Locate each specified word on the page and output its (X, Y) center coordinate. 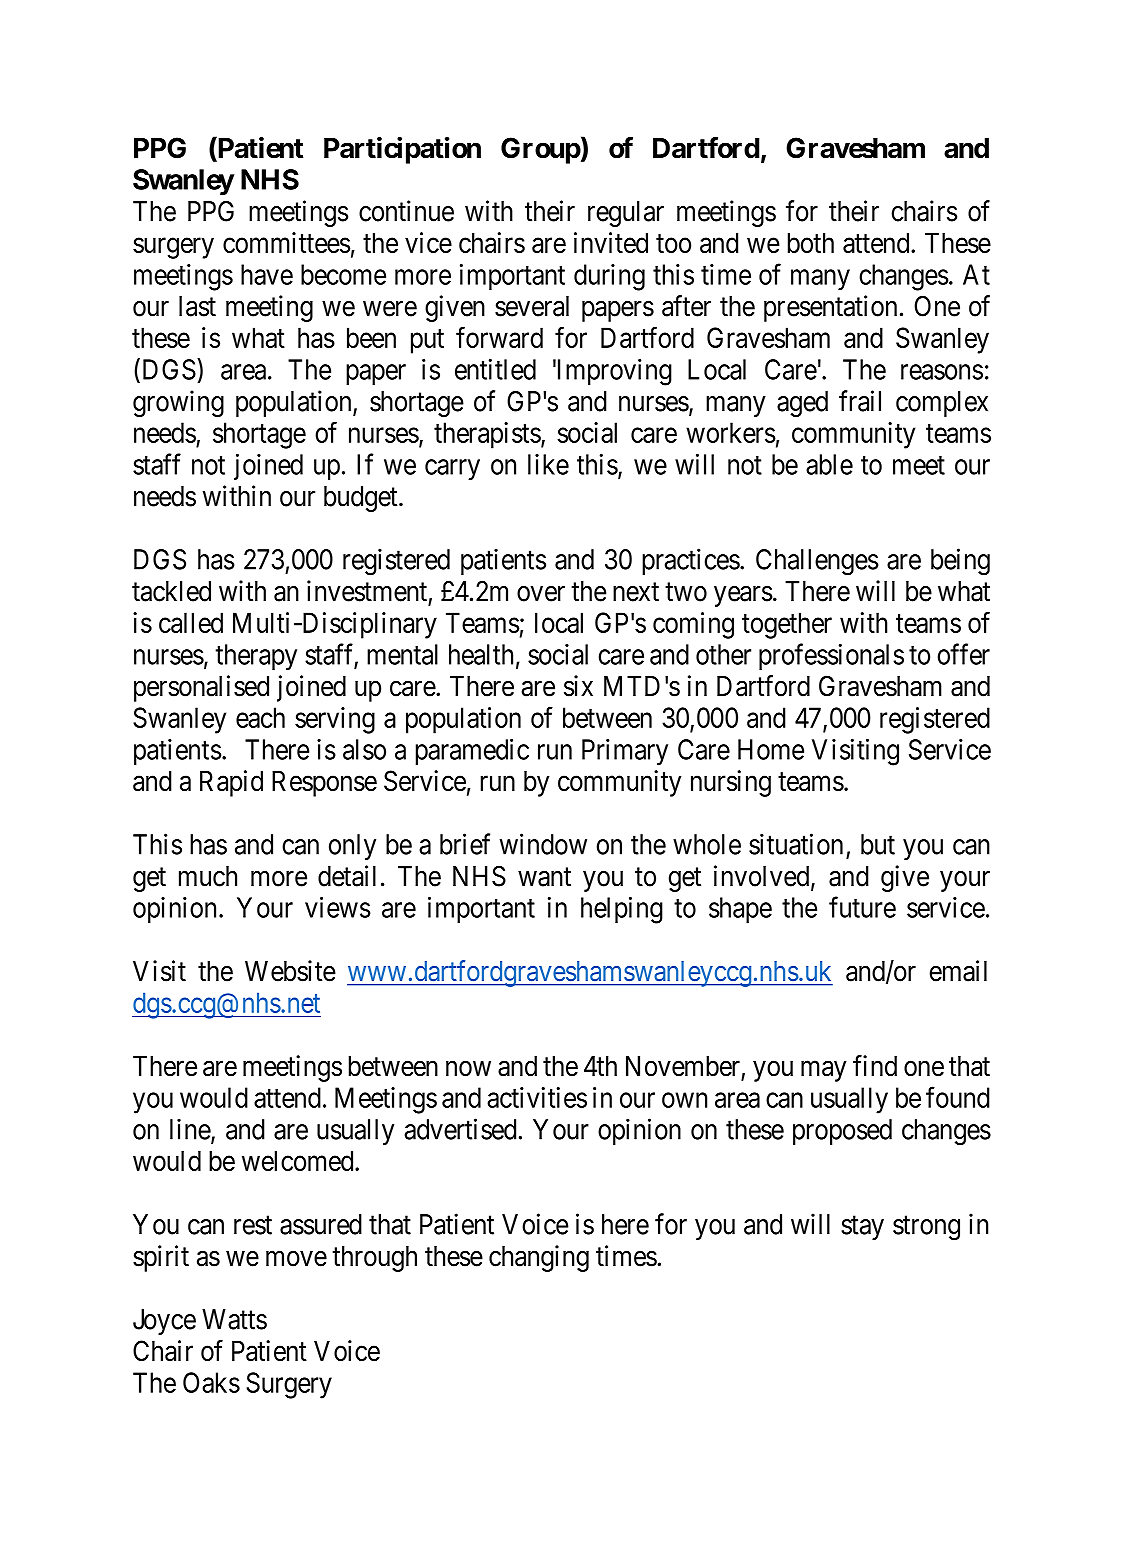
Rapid (231, 783)
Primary (625, 752)
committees (286, 242)
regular (626, 214)
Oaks (211, 1382)
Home (771, 749)
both (811, 242)
